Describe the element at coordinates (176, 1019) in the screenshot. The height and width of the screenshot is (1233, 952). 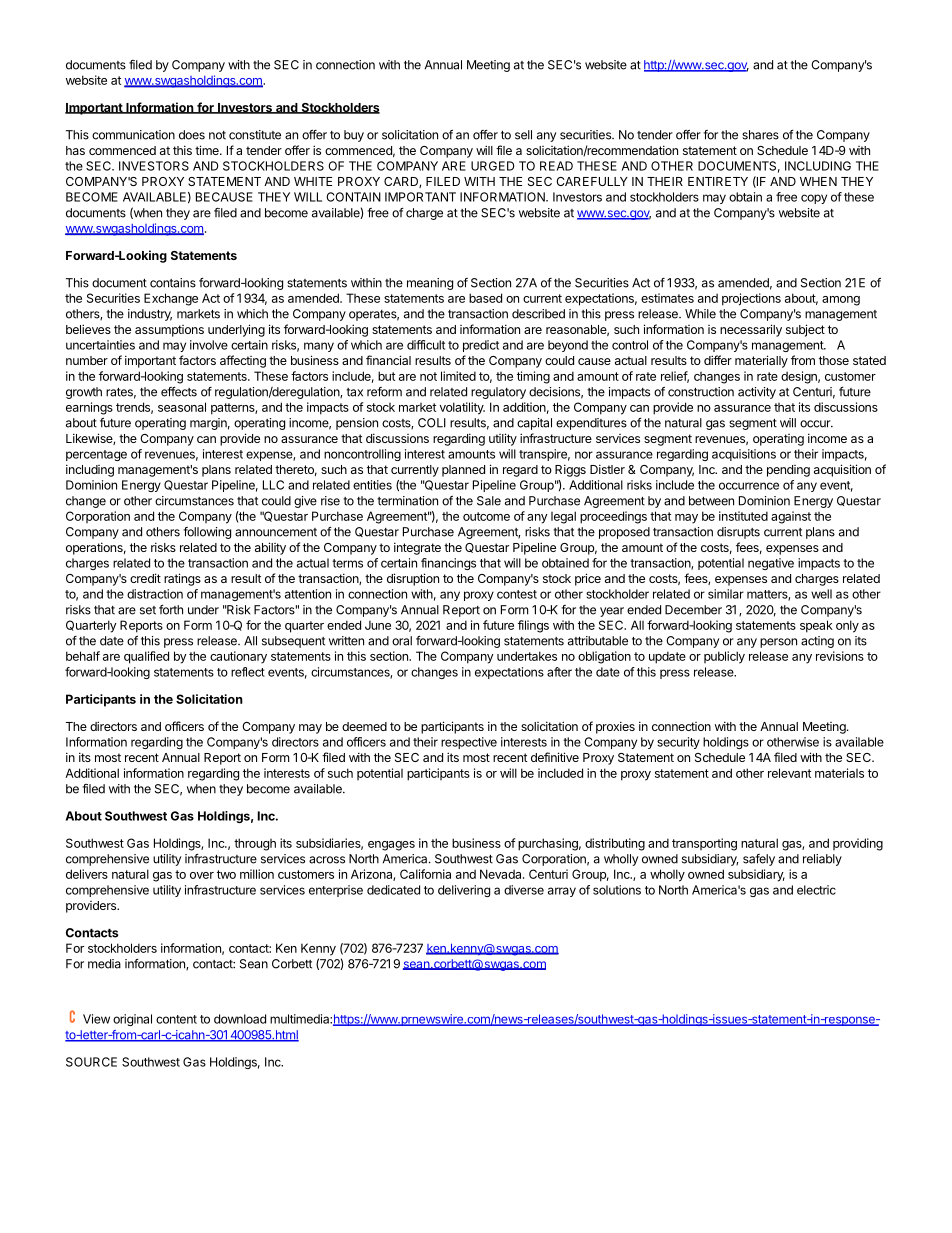
I see `content` at that location.
